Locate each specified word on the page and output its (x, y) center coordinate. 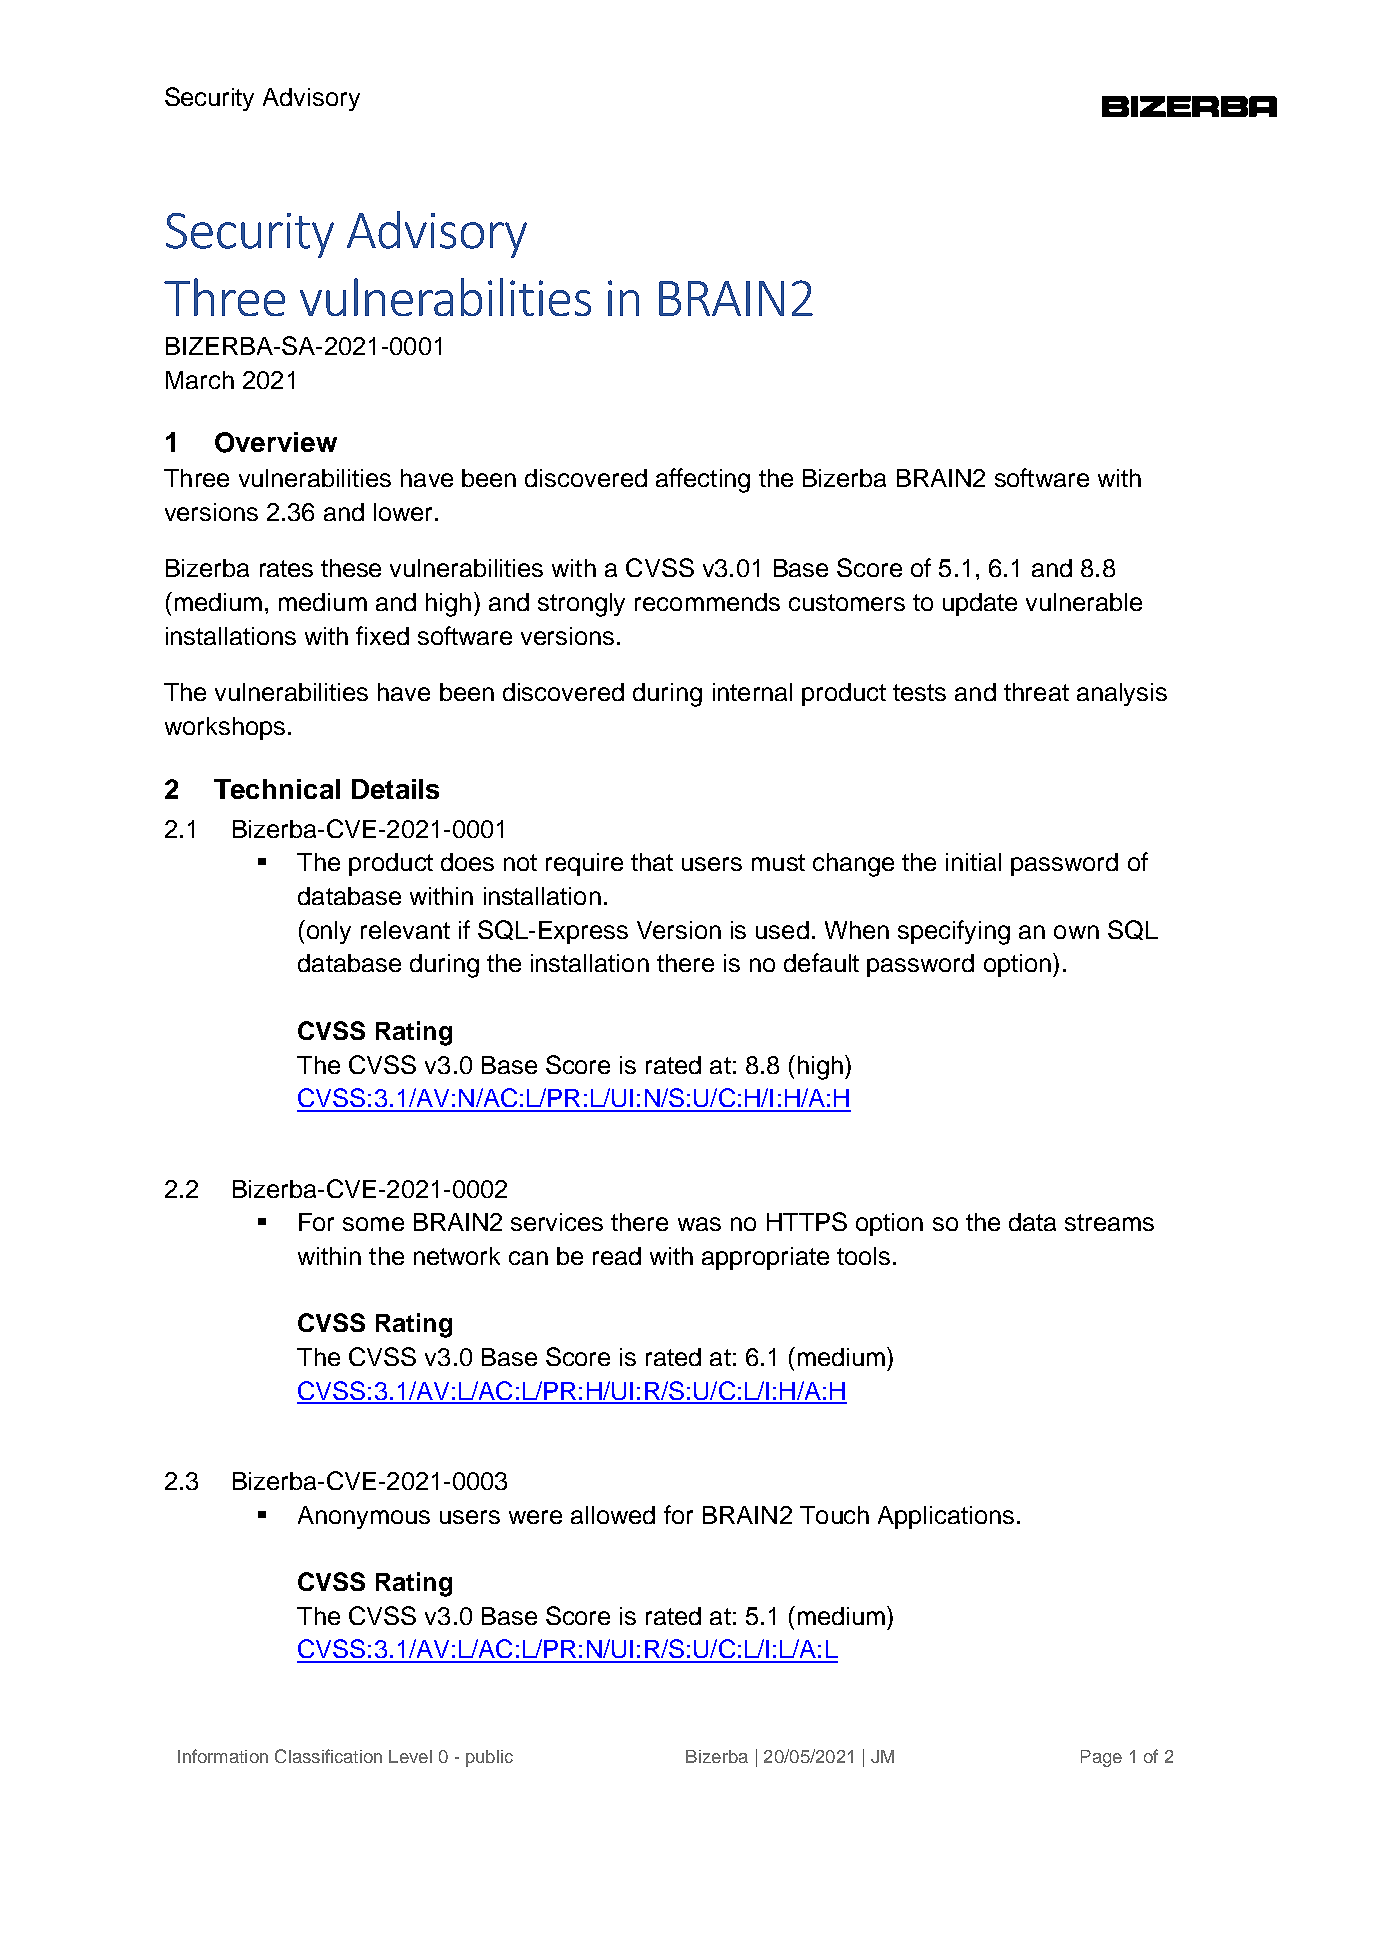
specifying (954, 932)
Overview (276, 442)
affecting (703, 480)
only (327, 932)
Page (1101, 1758)
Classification (328, 1756)
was (699, 1224)
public (489, 1758)
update (980, 604)
